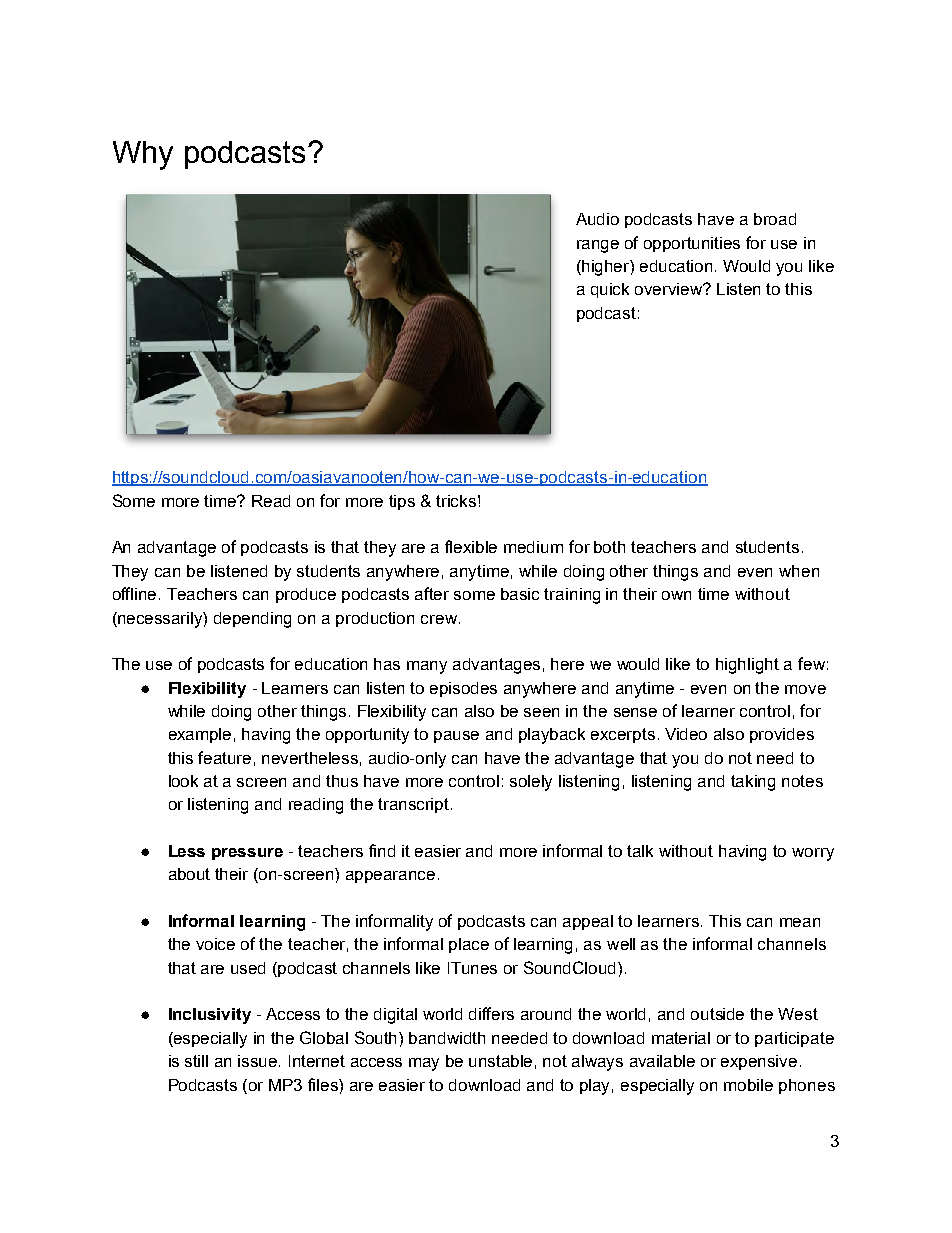  Describe the element at coordinates (447, 1038) in the screenshot. I see `bandwidth` at that location.
